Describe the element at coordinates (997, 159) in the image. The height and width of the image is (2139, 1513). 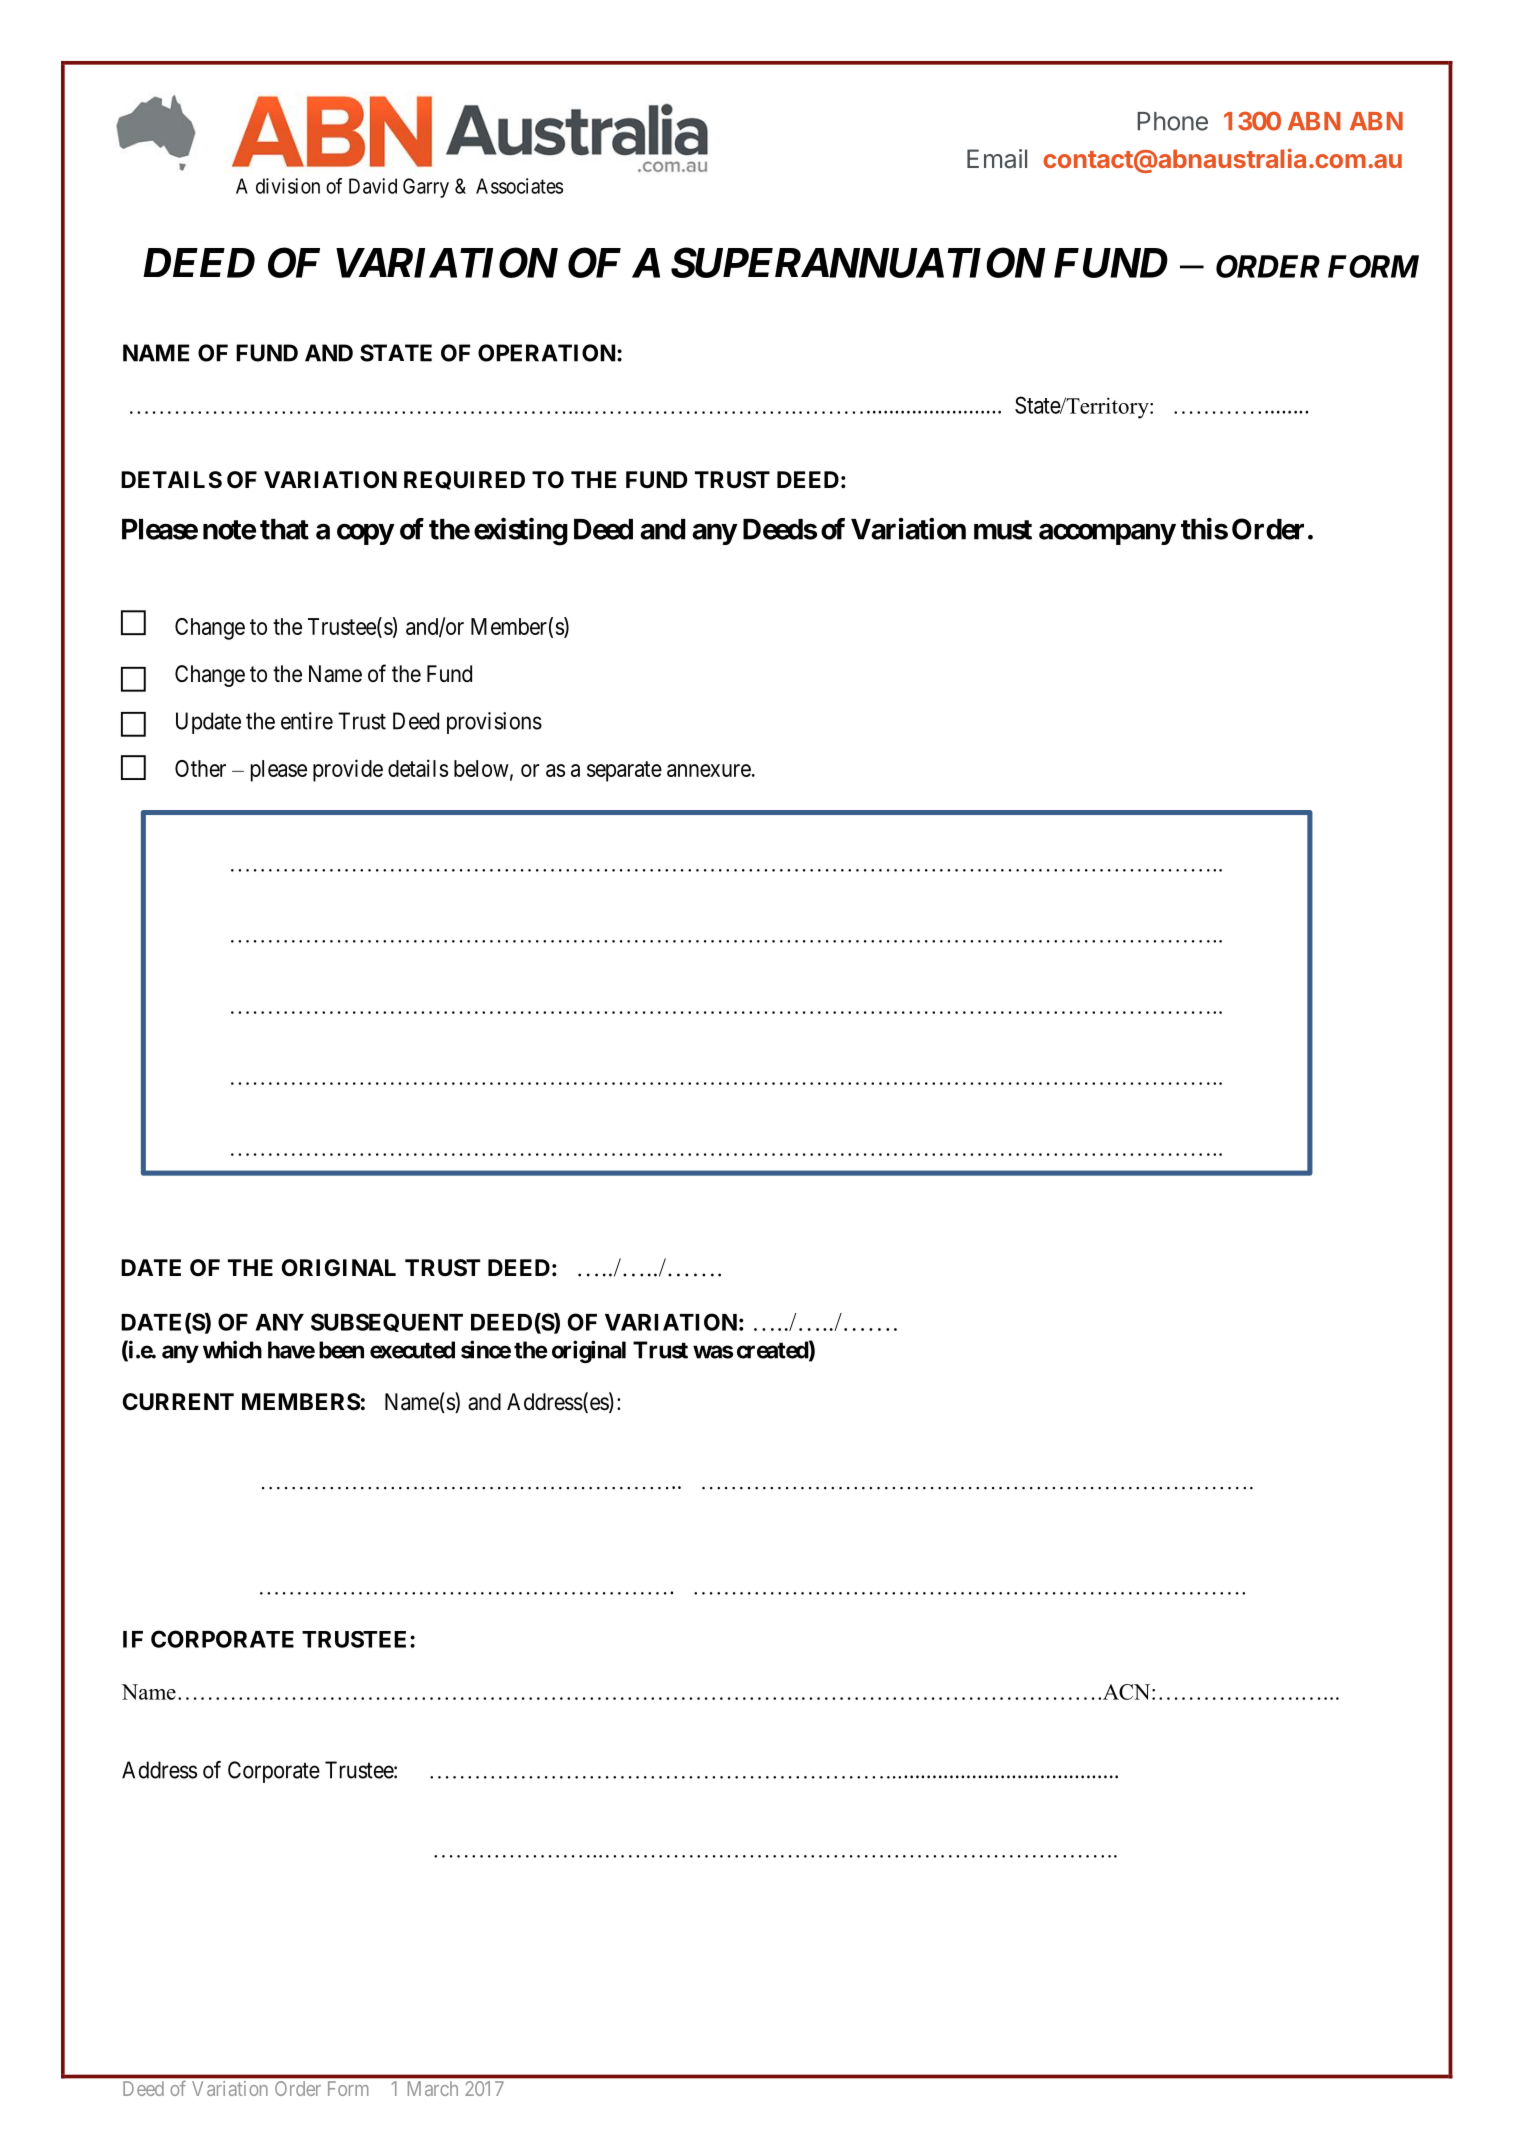
I see `Email` at that location.
